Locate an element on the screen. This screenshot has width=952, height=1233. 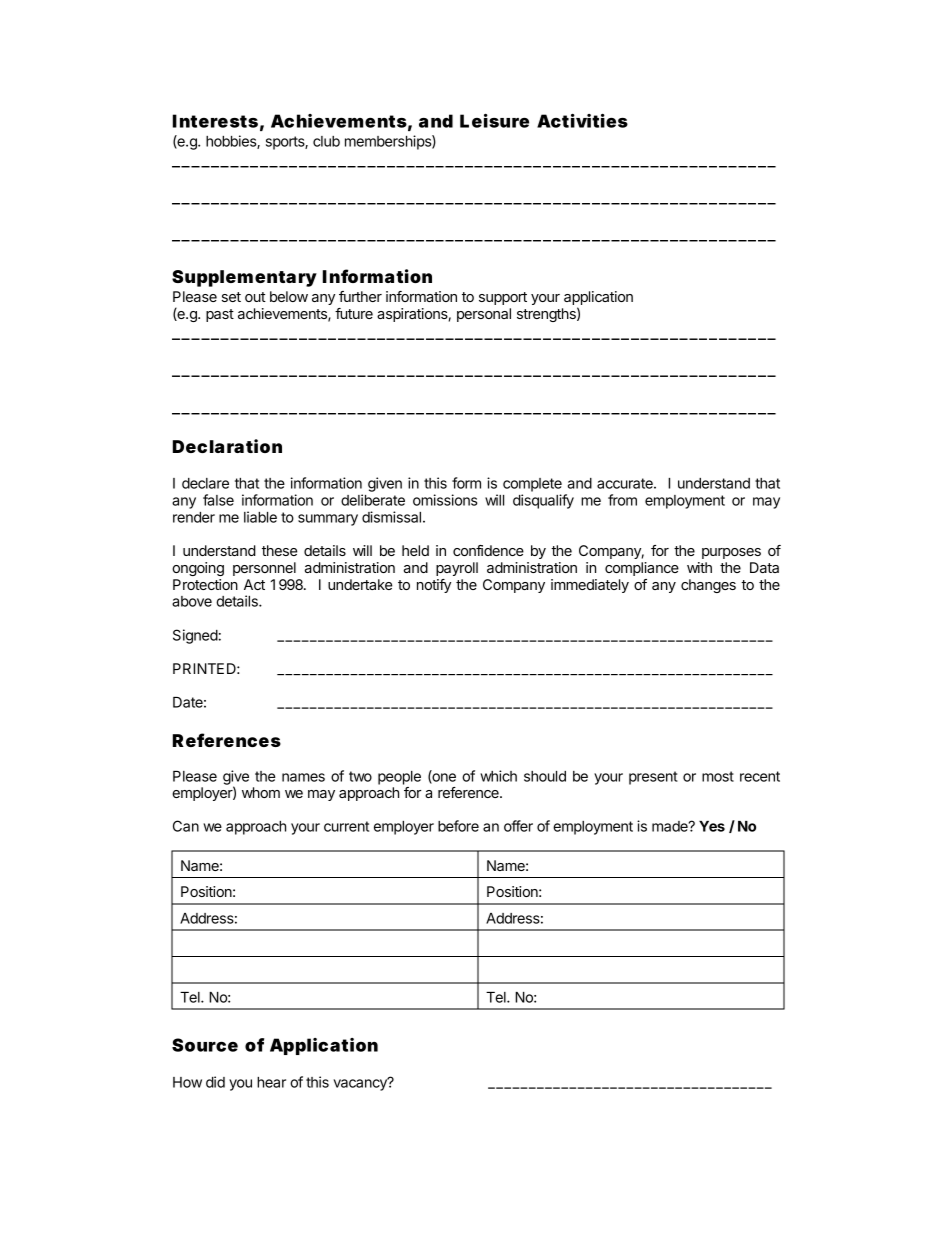
whom is located at coordinates (261, 792).
